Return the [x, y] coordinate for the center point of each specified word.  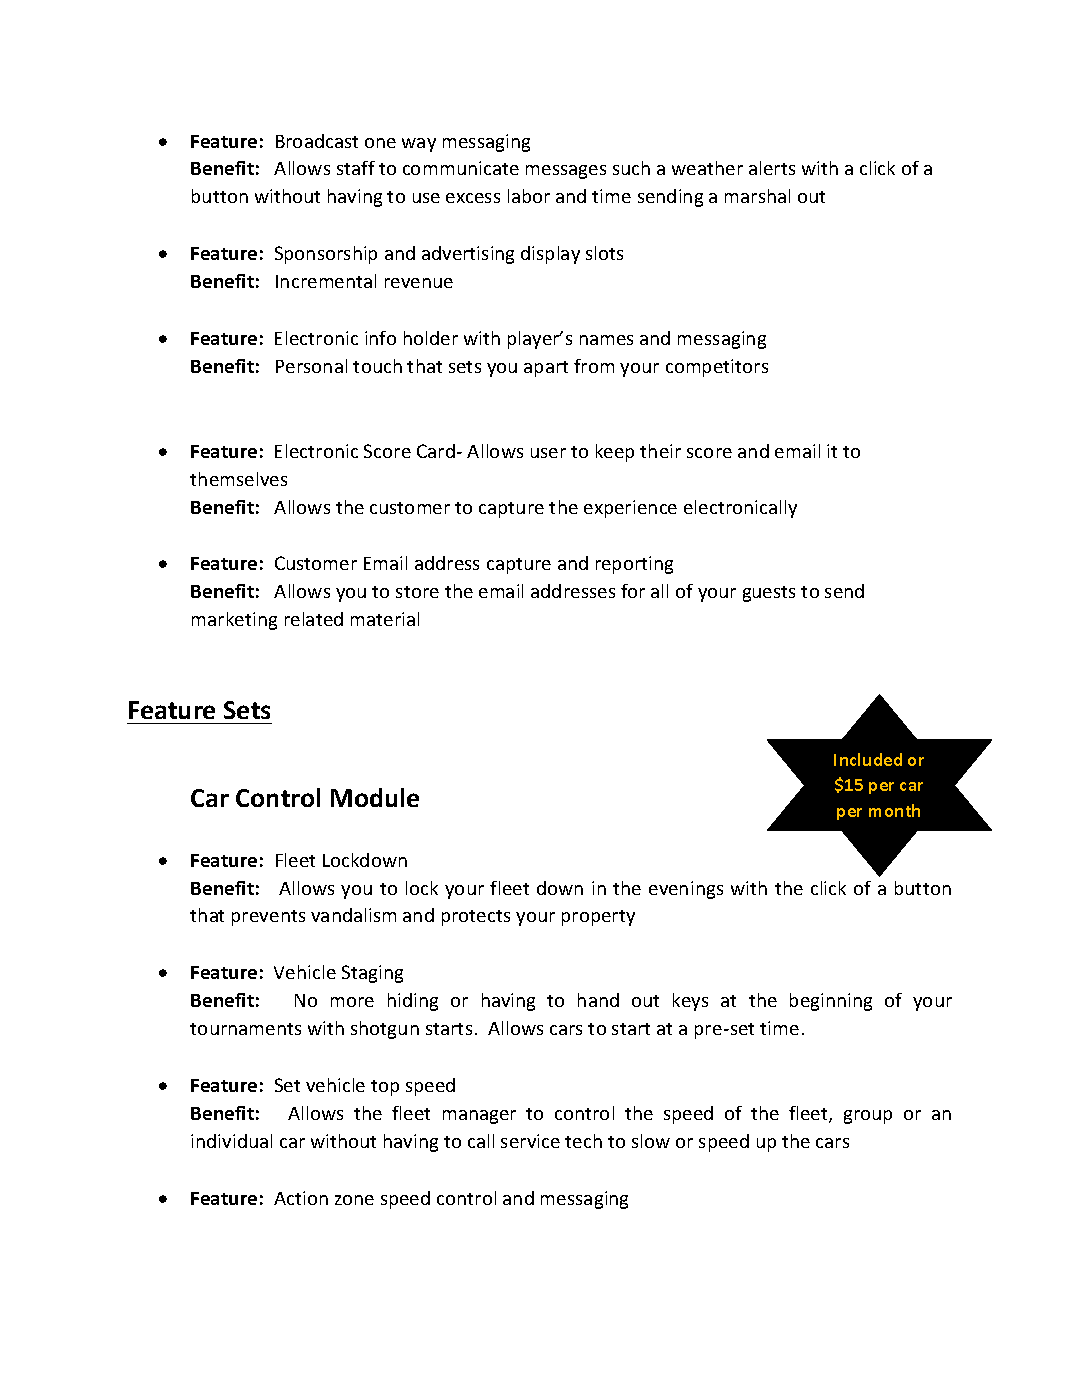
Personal [311, 366]
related [314, 619]
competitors [717, 368]
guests [769, 594]
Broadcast [317, 141]
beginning [831, 1002]
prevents [268, 918]
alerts [772, 168]
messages [566, 172]
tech [583, 1141]
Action [301, 1198]
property [598, 918]
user [548, 453]
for [633, 591]
